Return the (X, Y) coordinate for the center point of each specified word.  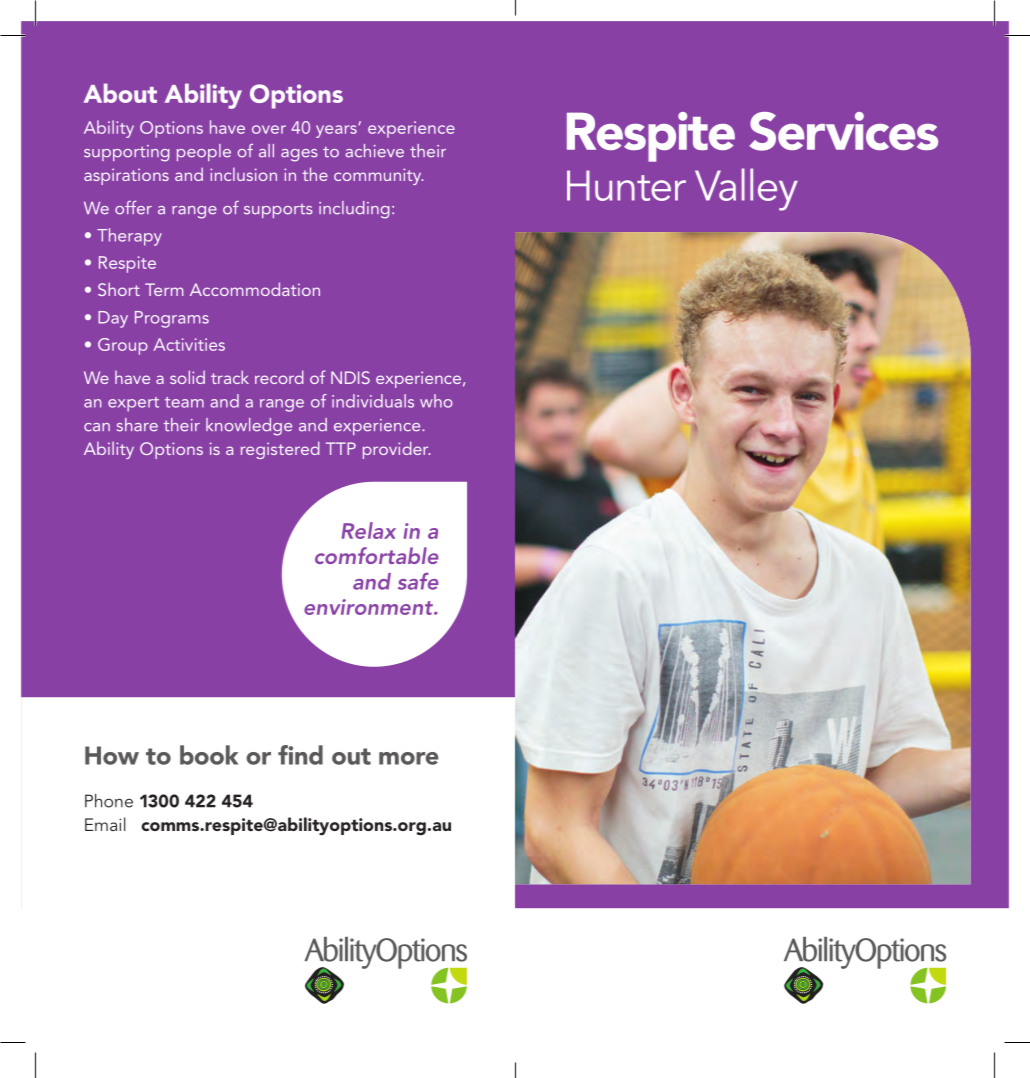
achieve (375, 151)
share (137, 425)
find (300, 755)
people (204, 152)
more (409, 758)
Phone (109, 801)
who (436, 401)
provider (396, 450)
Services (844, 131)
